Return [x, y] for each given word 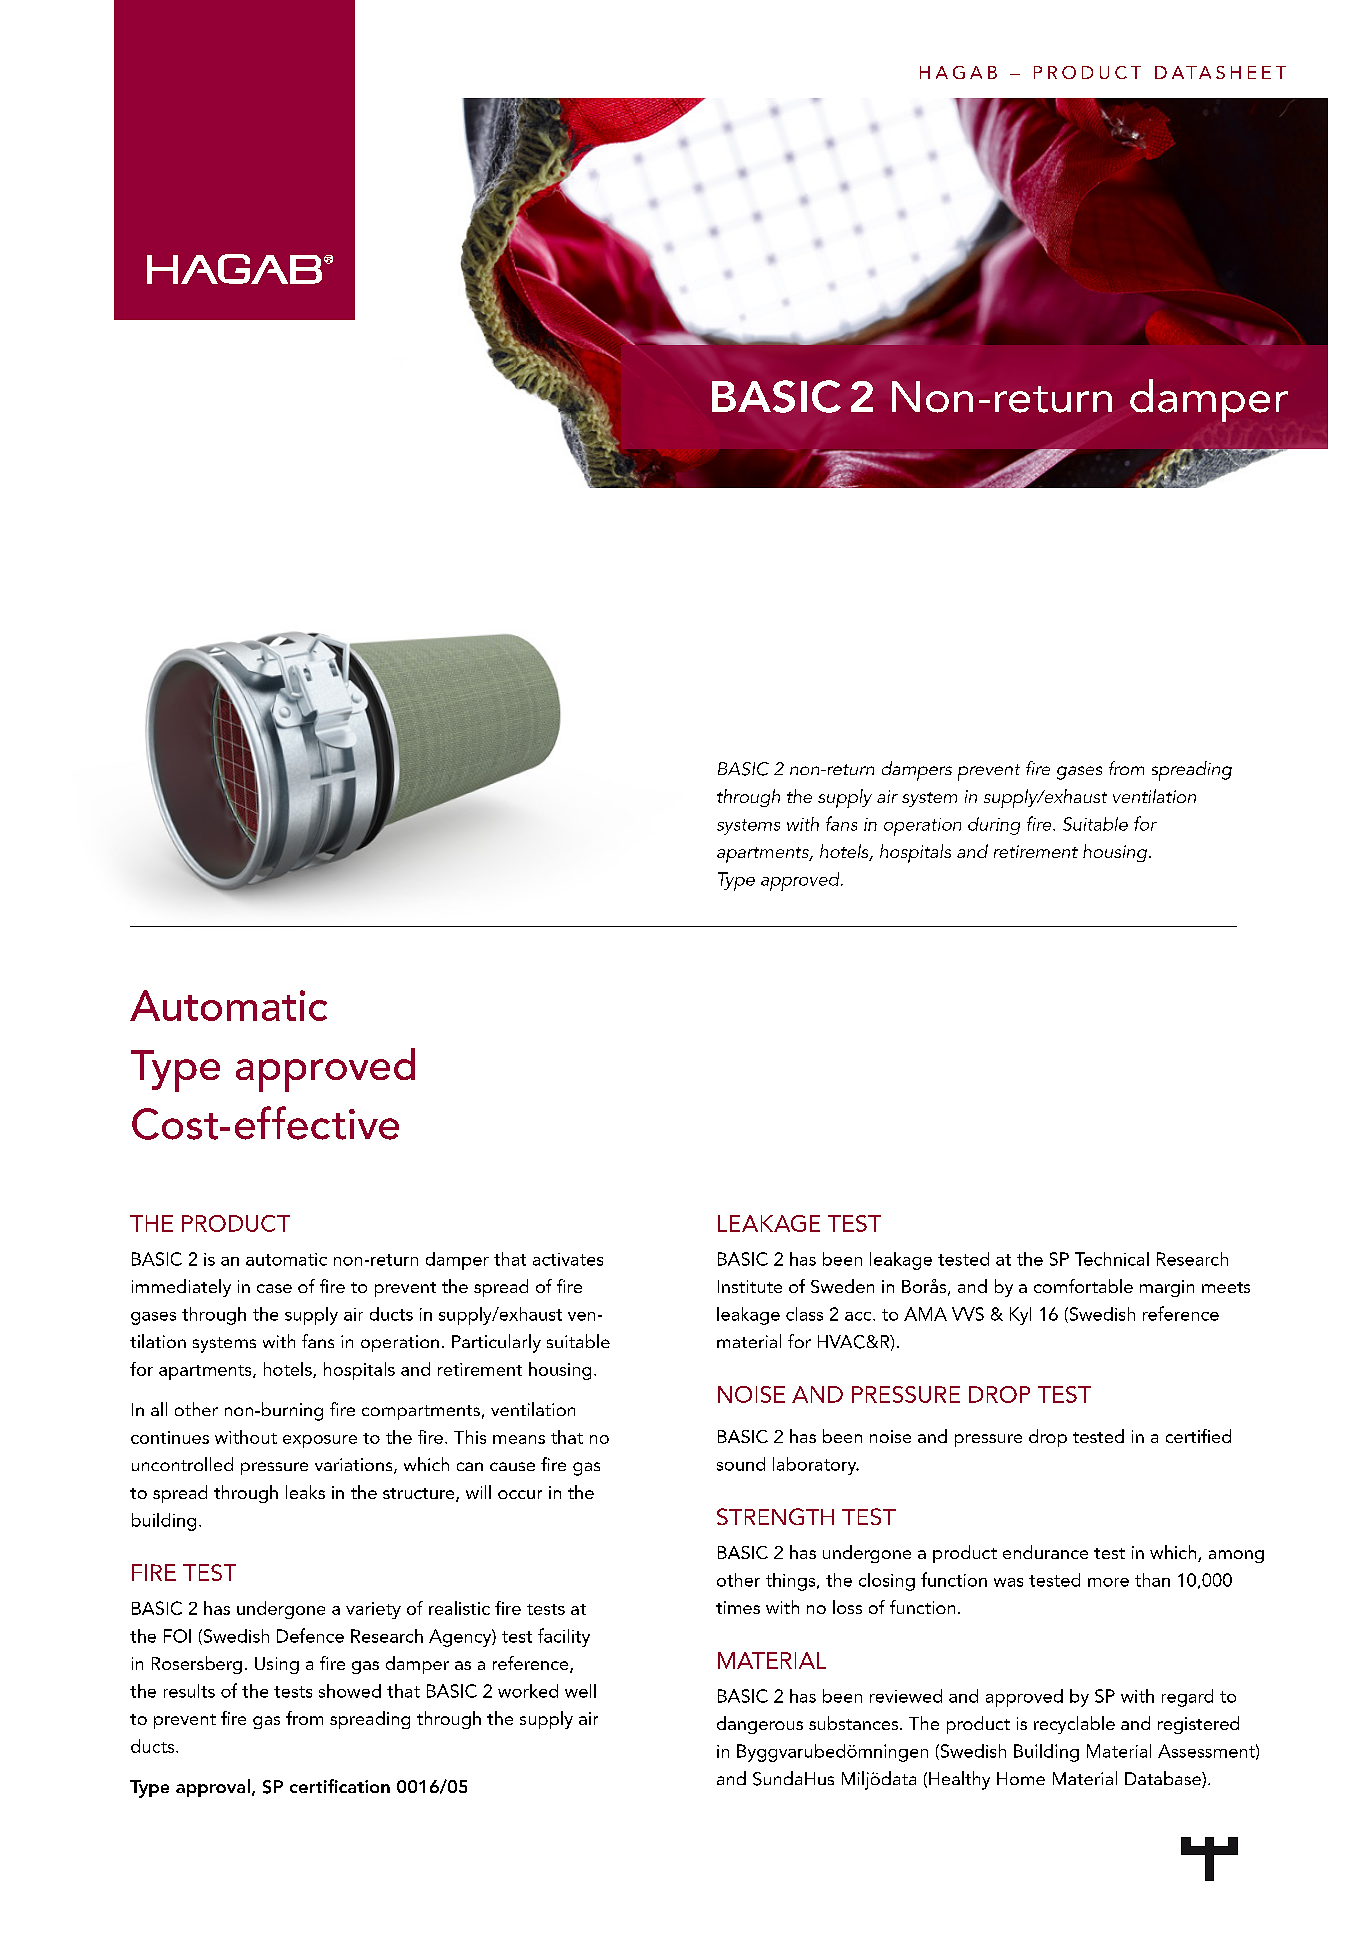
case [274, 1288]
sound [741, 1464]
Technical [1112, 1259]
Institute [750, 1286]
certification [340, 1786]
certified [1198, 1436]
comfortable [1083, 1286]
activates [568, 1259]
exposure [320, 1441]
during [994, 826]
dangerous [760, 1725]
